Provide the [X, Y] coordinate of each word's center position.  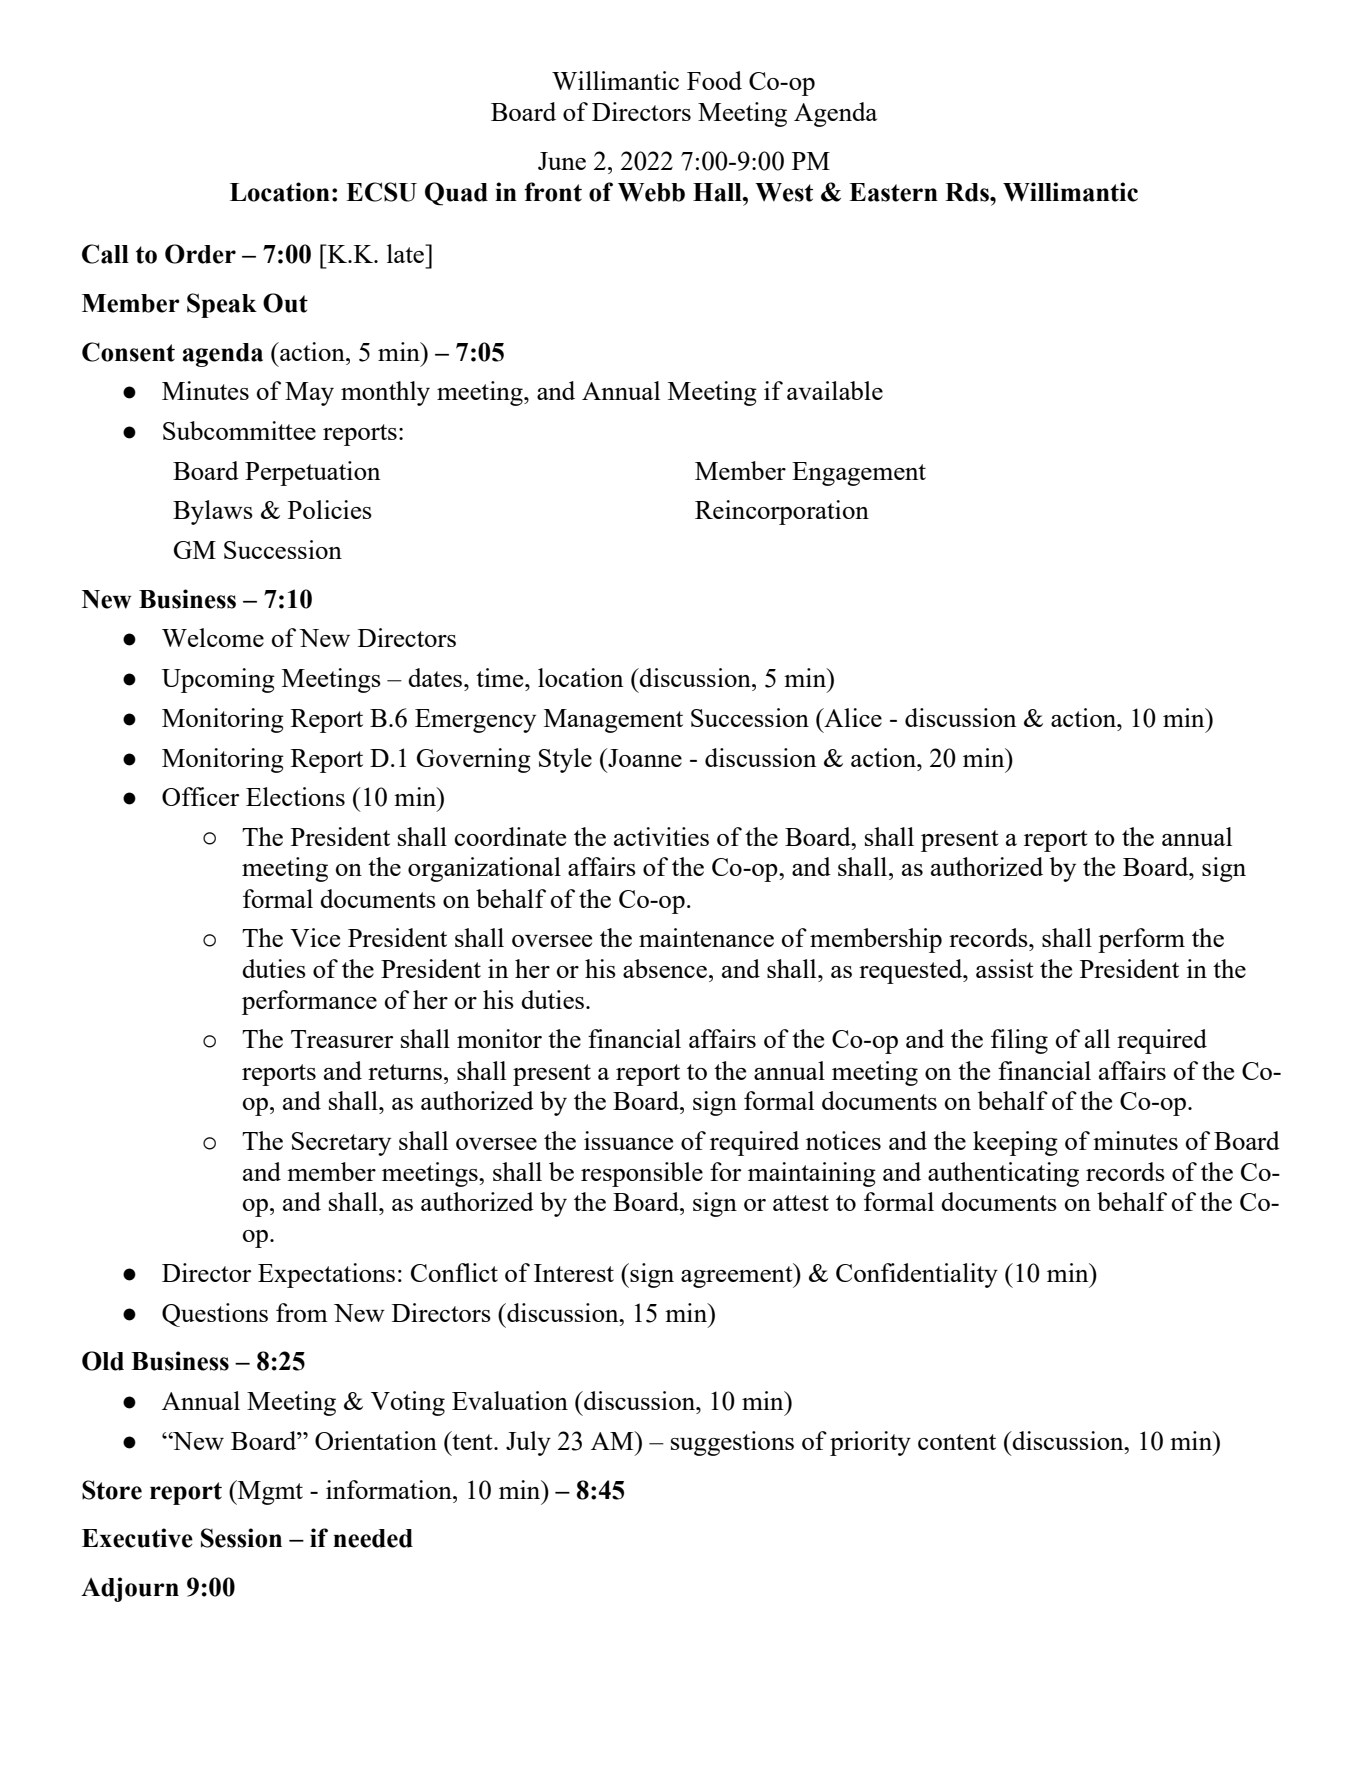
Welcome [213, 637]
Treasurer [342, 1039]
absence [665, 968]
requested [912, 971]
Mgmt [269, 1492]
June [562, 161]
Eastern [893, 192]
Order [200, 254]
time [501, 677]
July [528, 1443]
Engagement [859, 474]
